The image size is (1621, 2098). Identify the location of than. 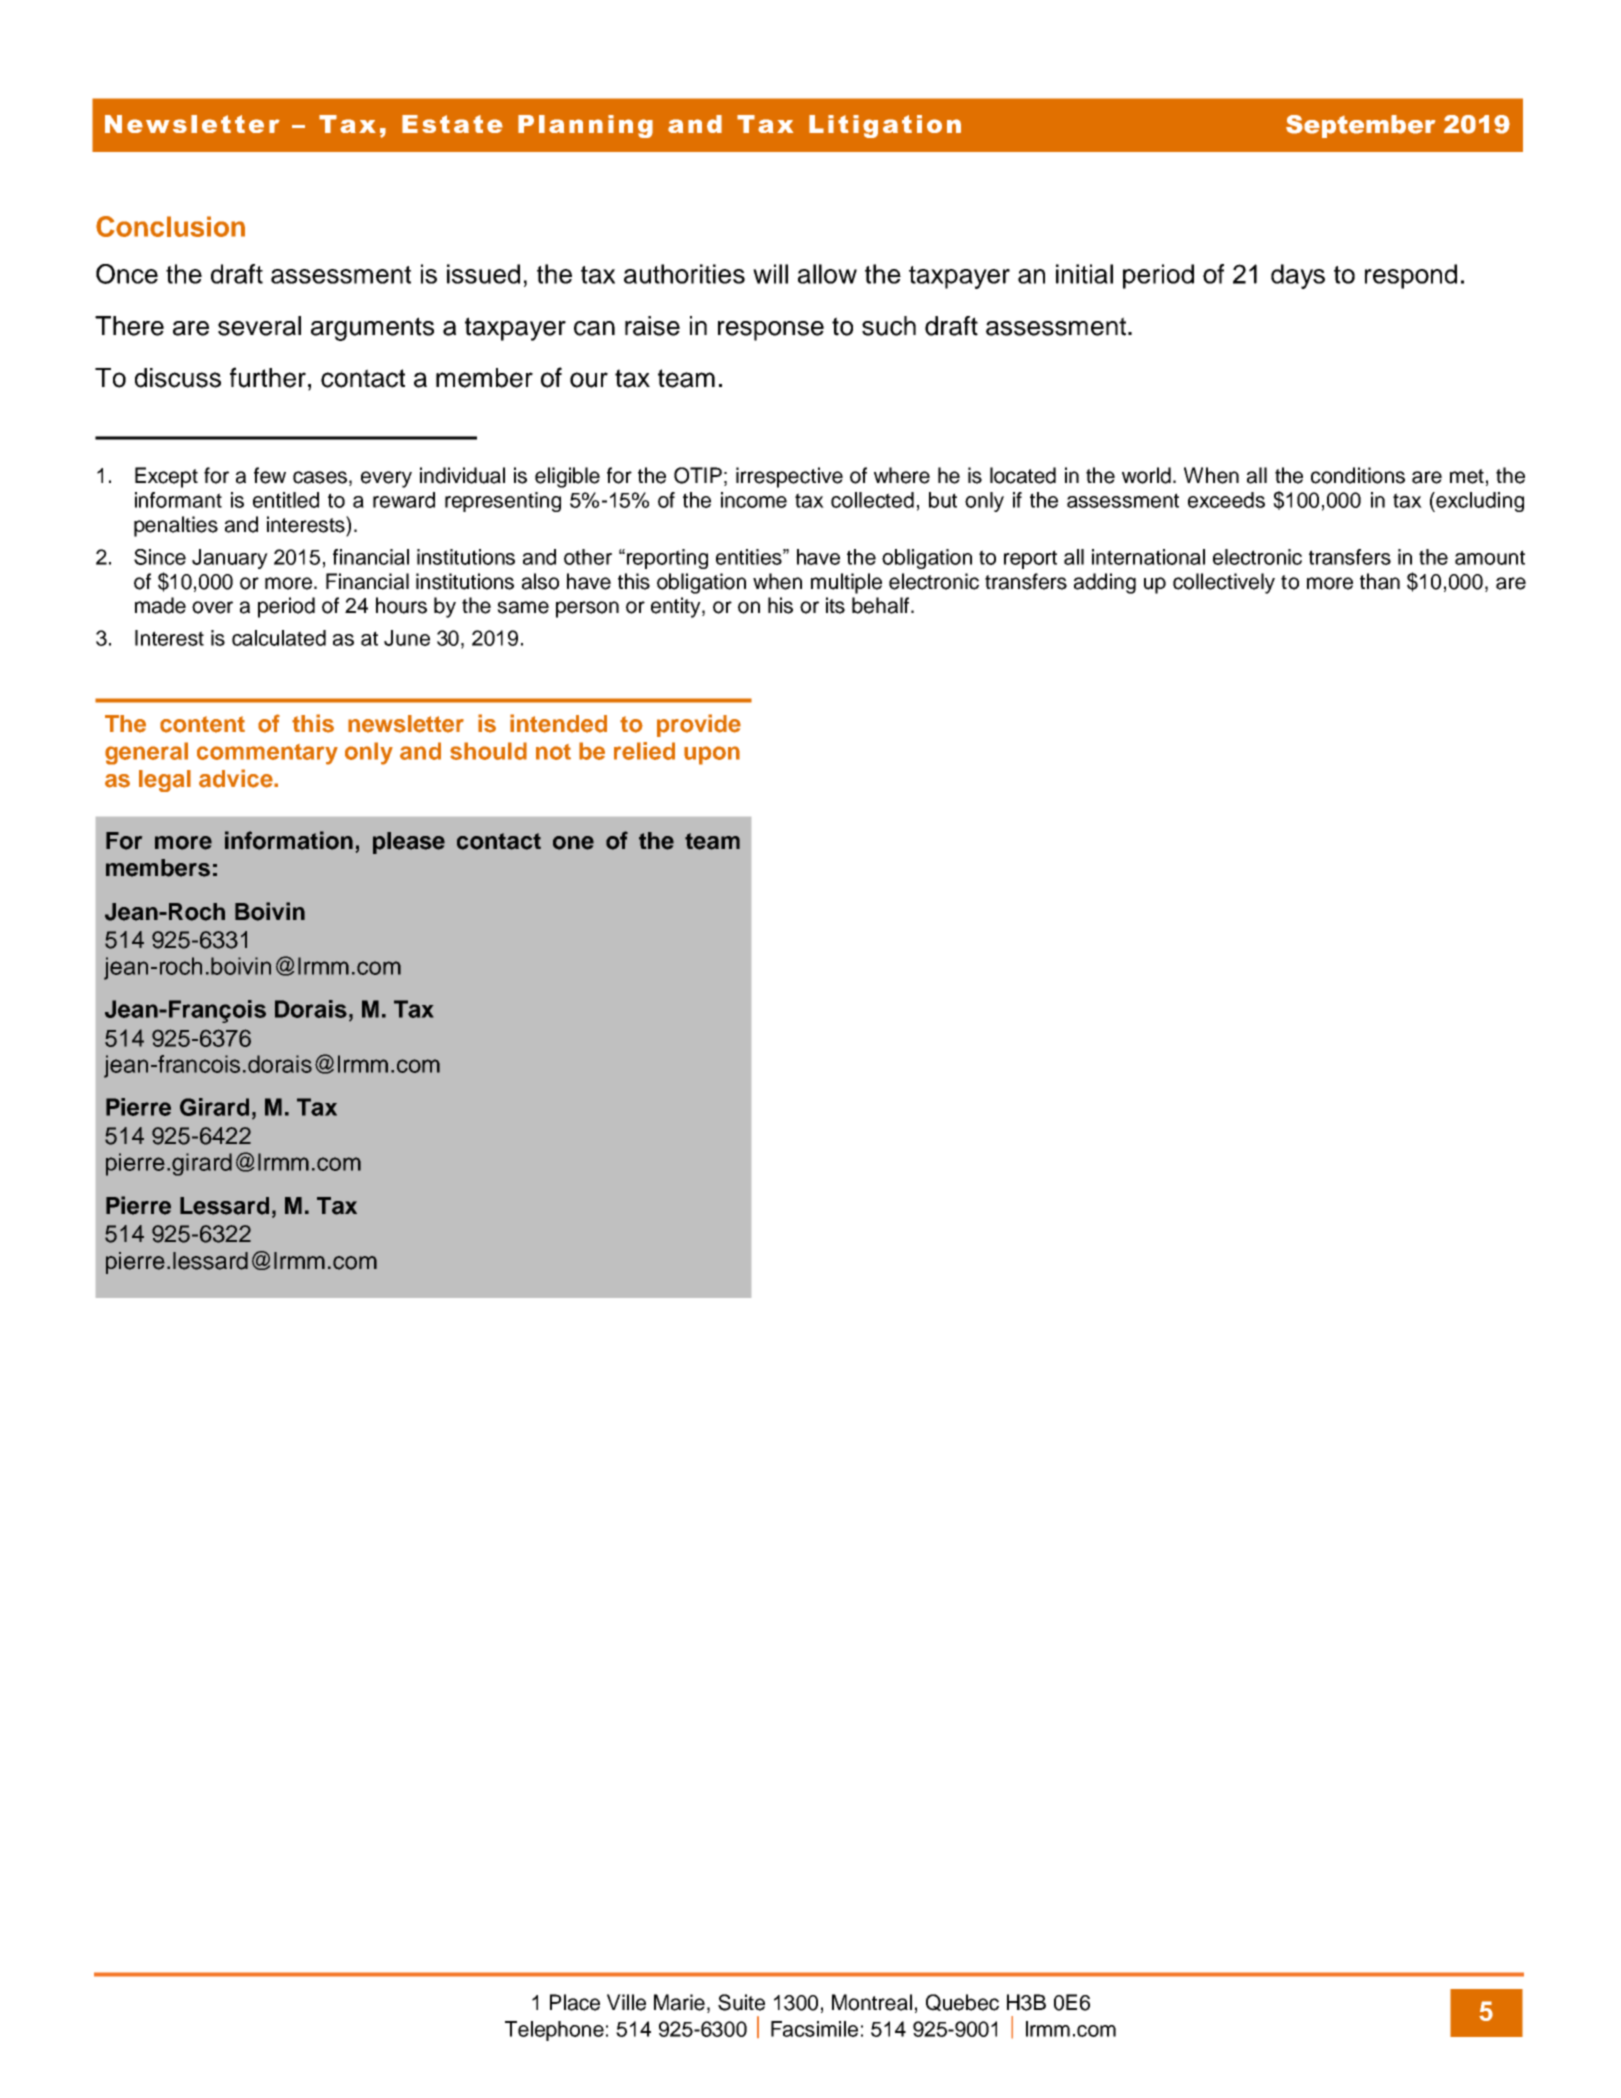
(1380, 581).
